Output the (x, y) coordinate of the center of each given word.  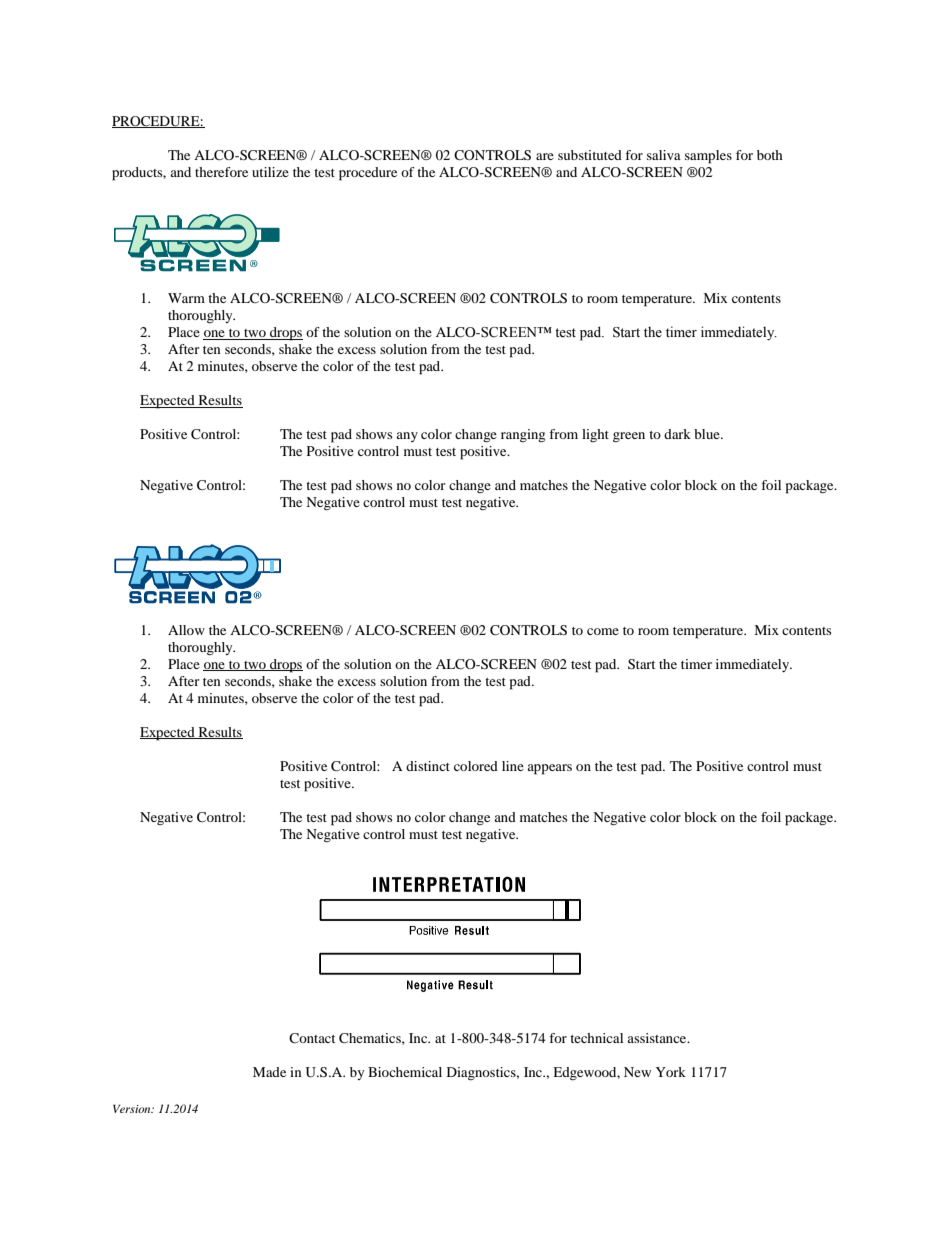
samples (708, 157)
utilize (270, 172)
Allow (186, 630)
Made (269, 1072)
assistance (658, 1038)
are (545, 156)
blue (708, 434)
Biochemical (405, 1072)
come (603, 631)
